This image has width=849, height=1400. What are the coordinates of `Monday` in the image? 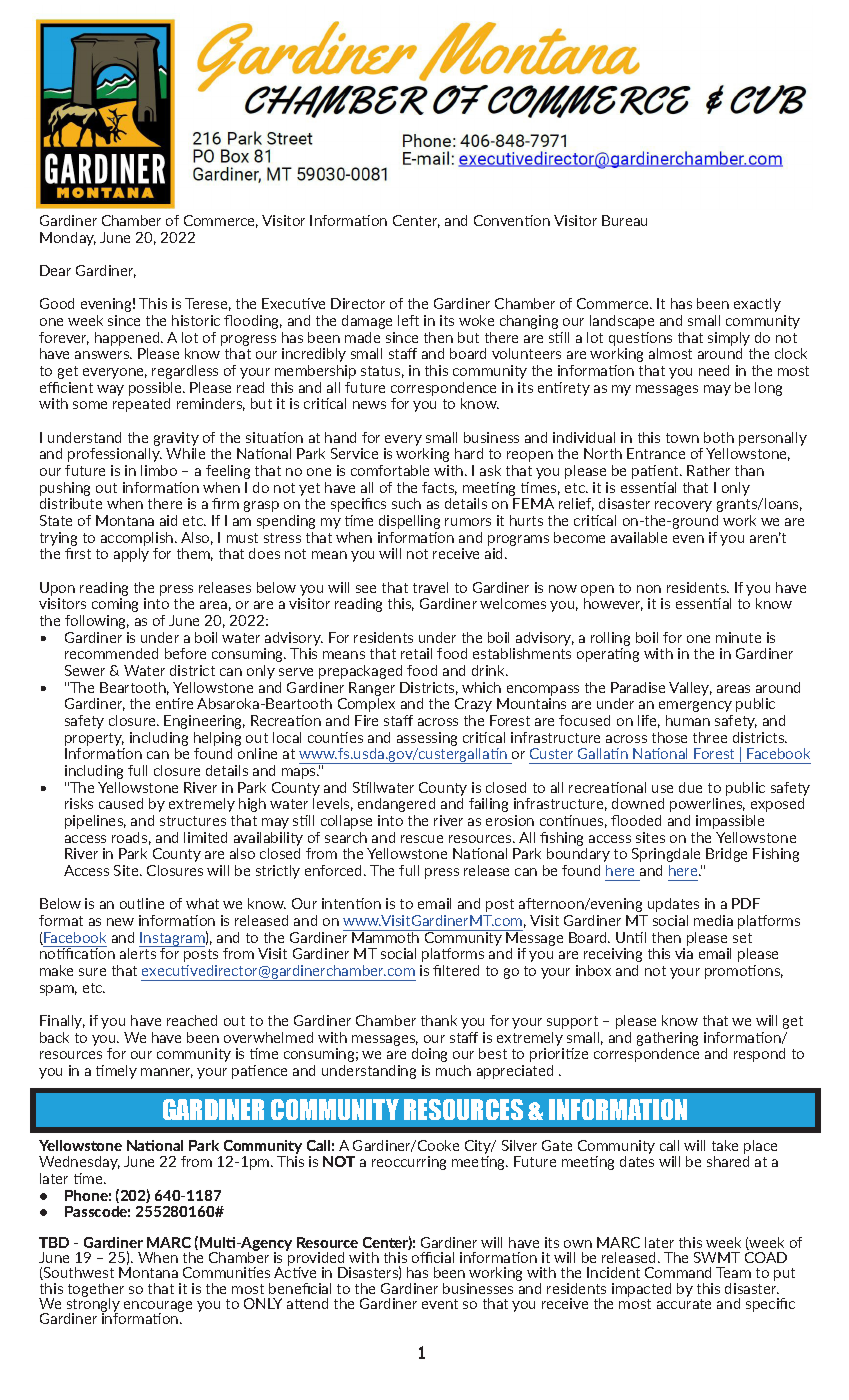 It's located at (68, 239).
